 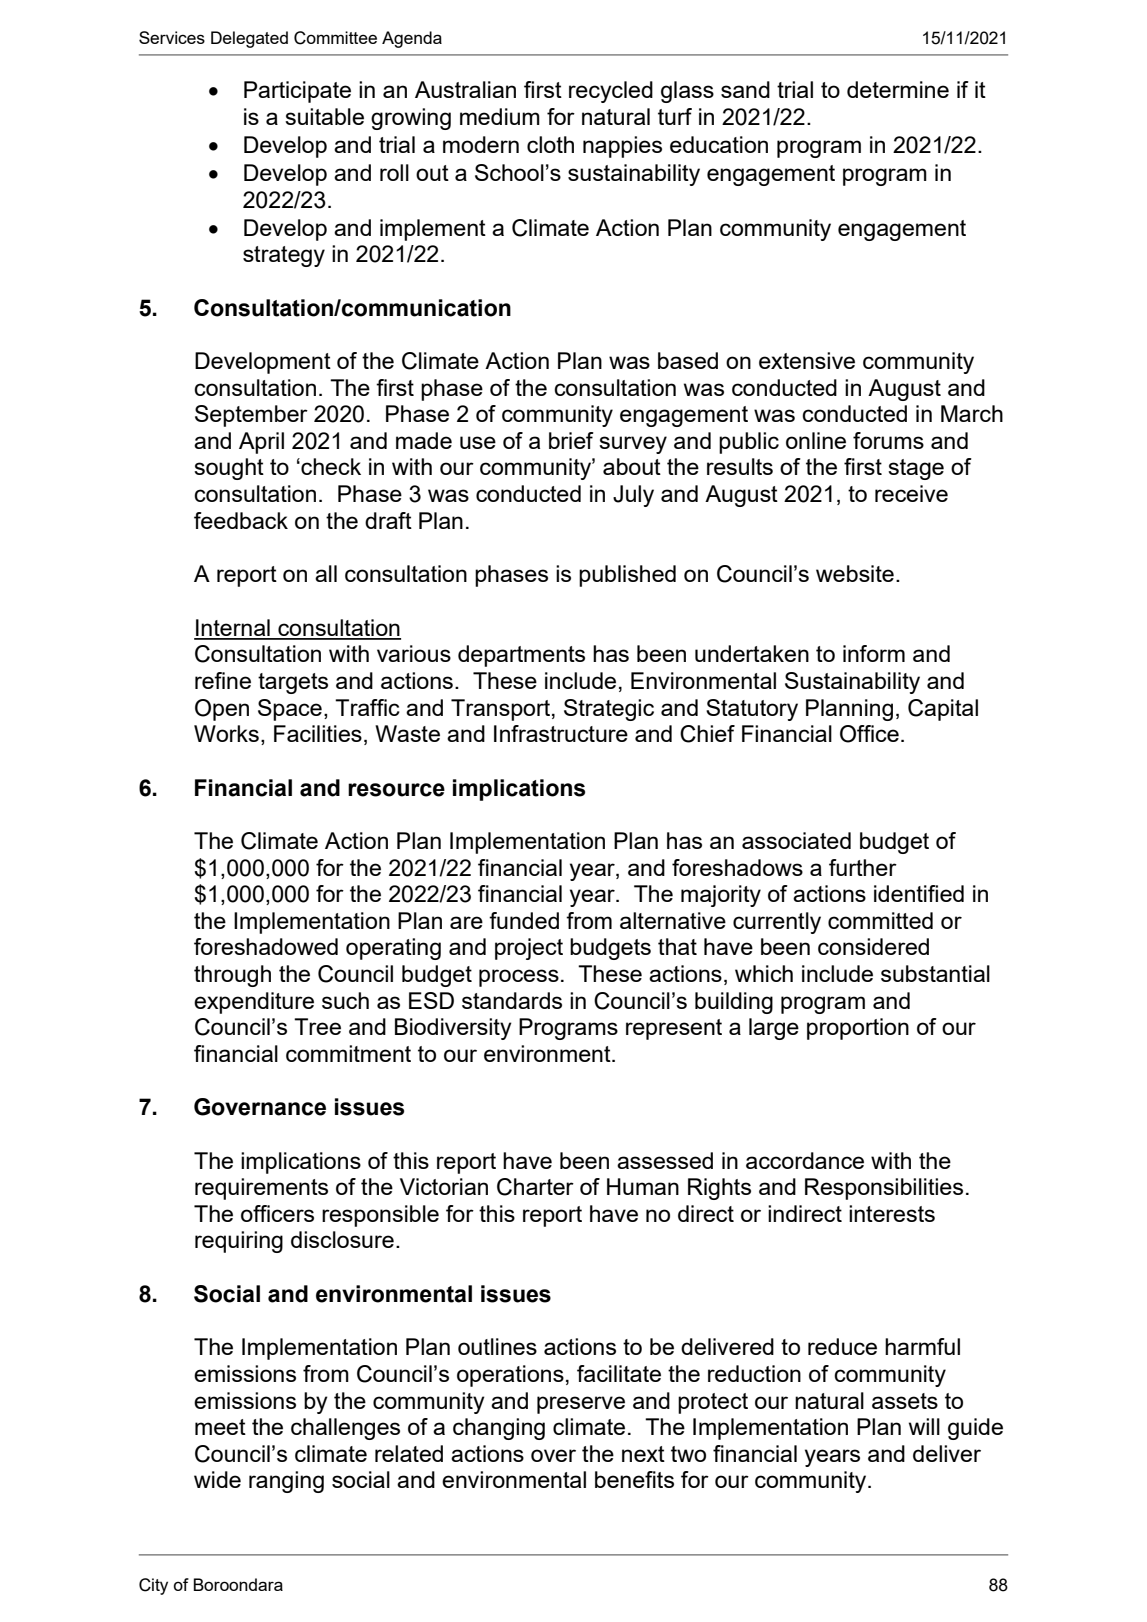 What do you see at coordinates (898, 89) in the screenshot?
I see `determine` at bounding box center [898, 89].
